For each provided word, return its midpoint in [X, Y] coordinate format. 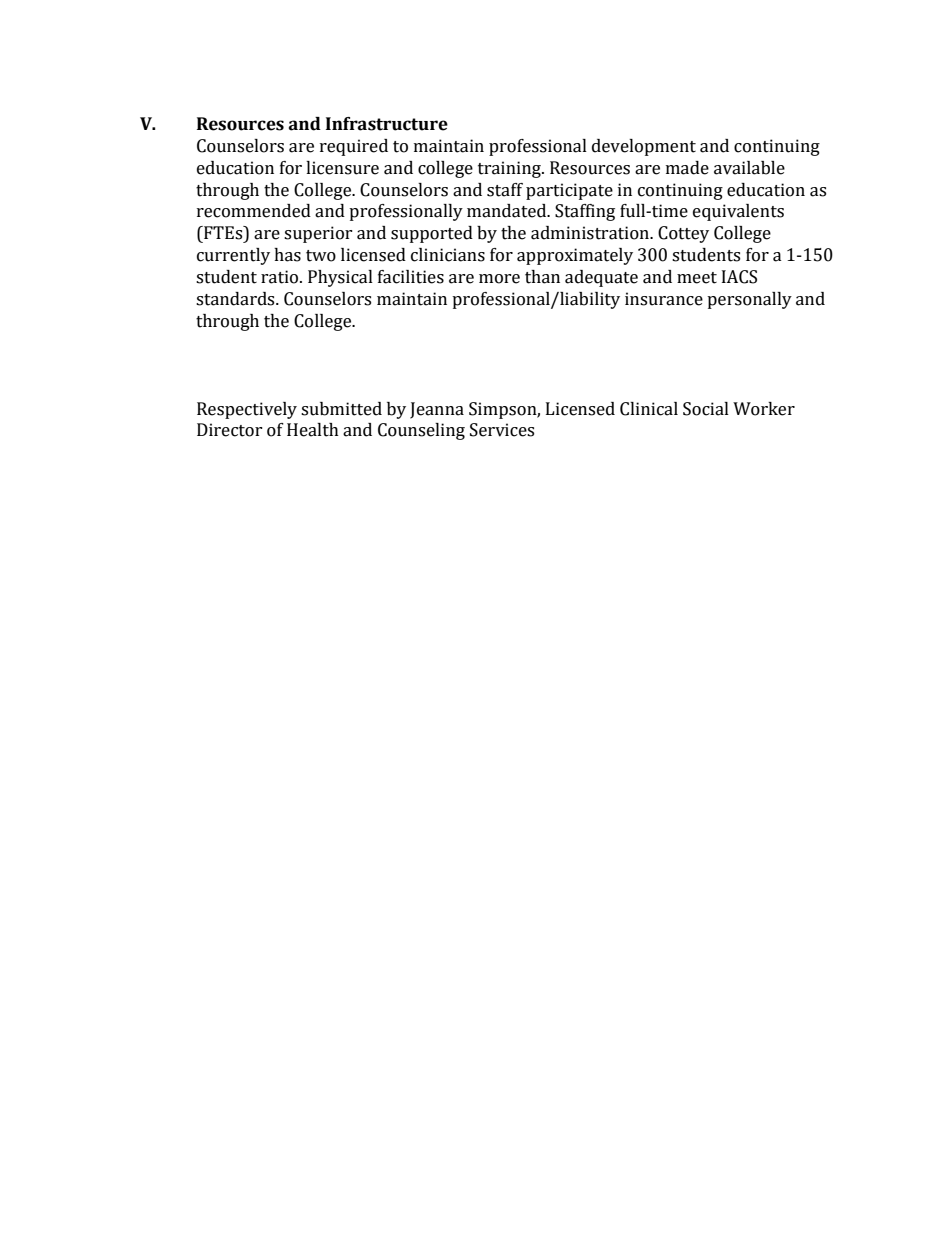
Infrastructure [387, 124]
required [354, 147]
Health [313, 430]
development [644, 147]
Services [502, 430]
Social [706, 409]
